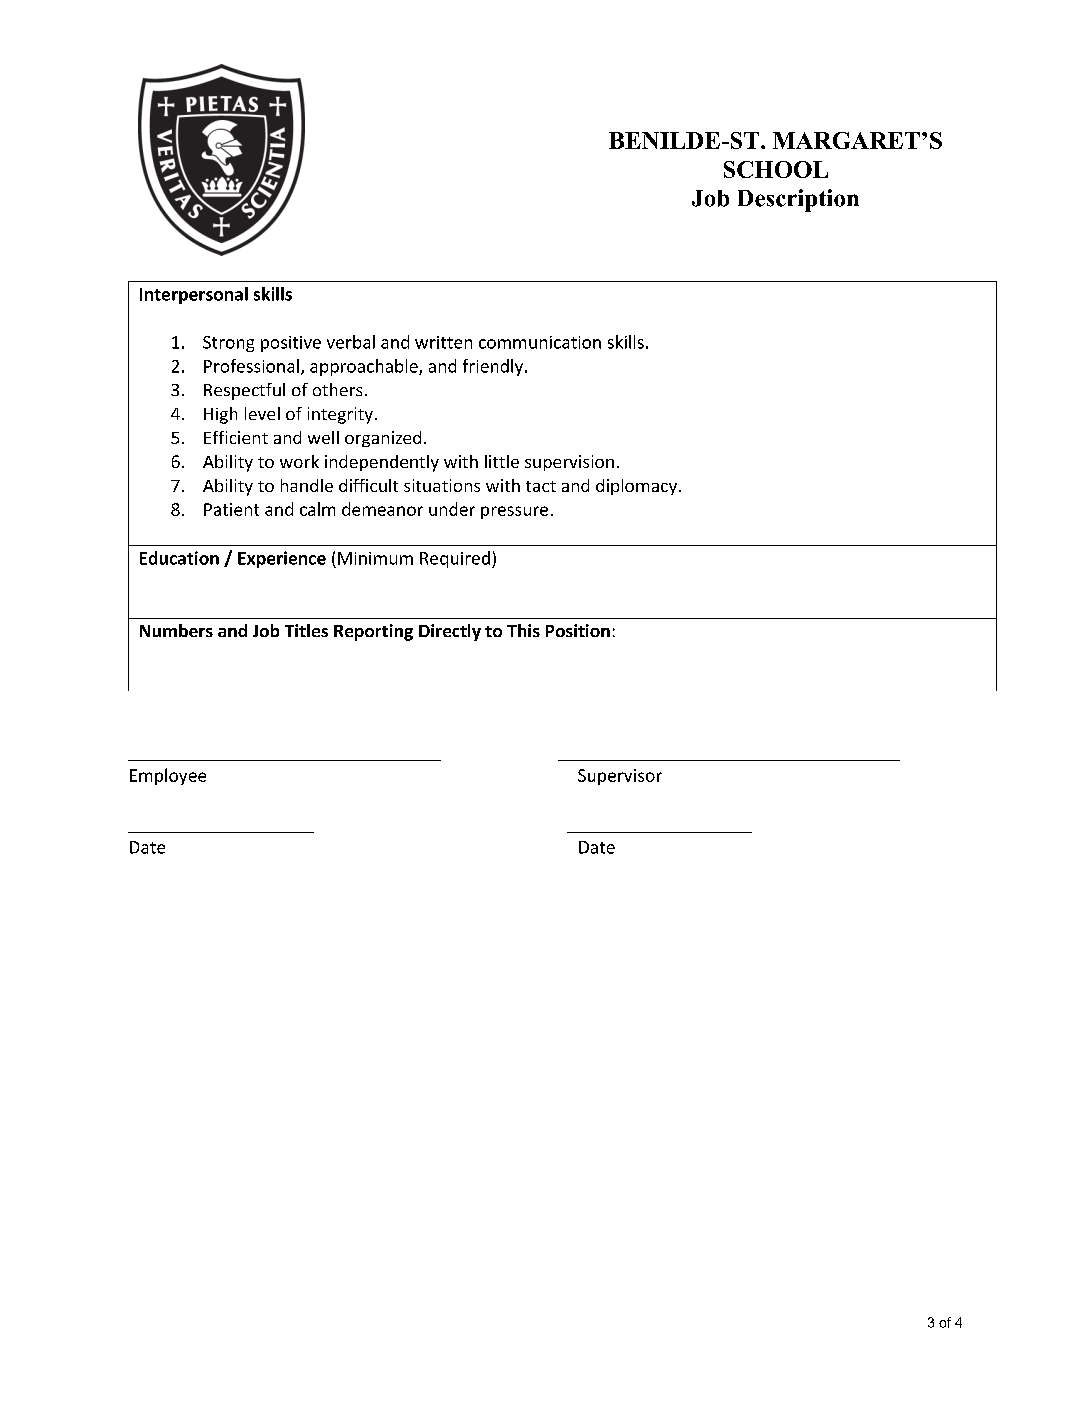 The width and height of the screenshot is (1091, 1411). Describe the element at coordinates (194, 295) in the screenshot. I see `Interpersonal` at that location.
